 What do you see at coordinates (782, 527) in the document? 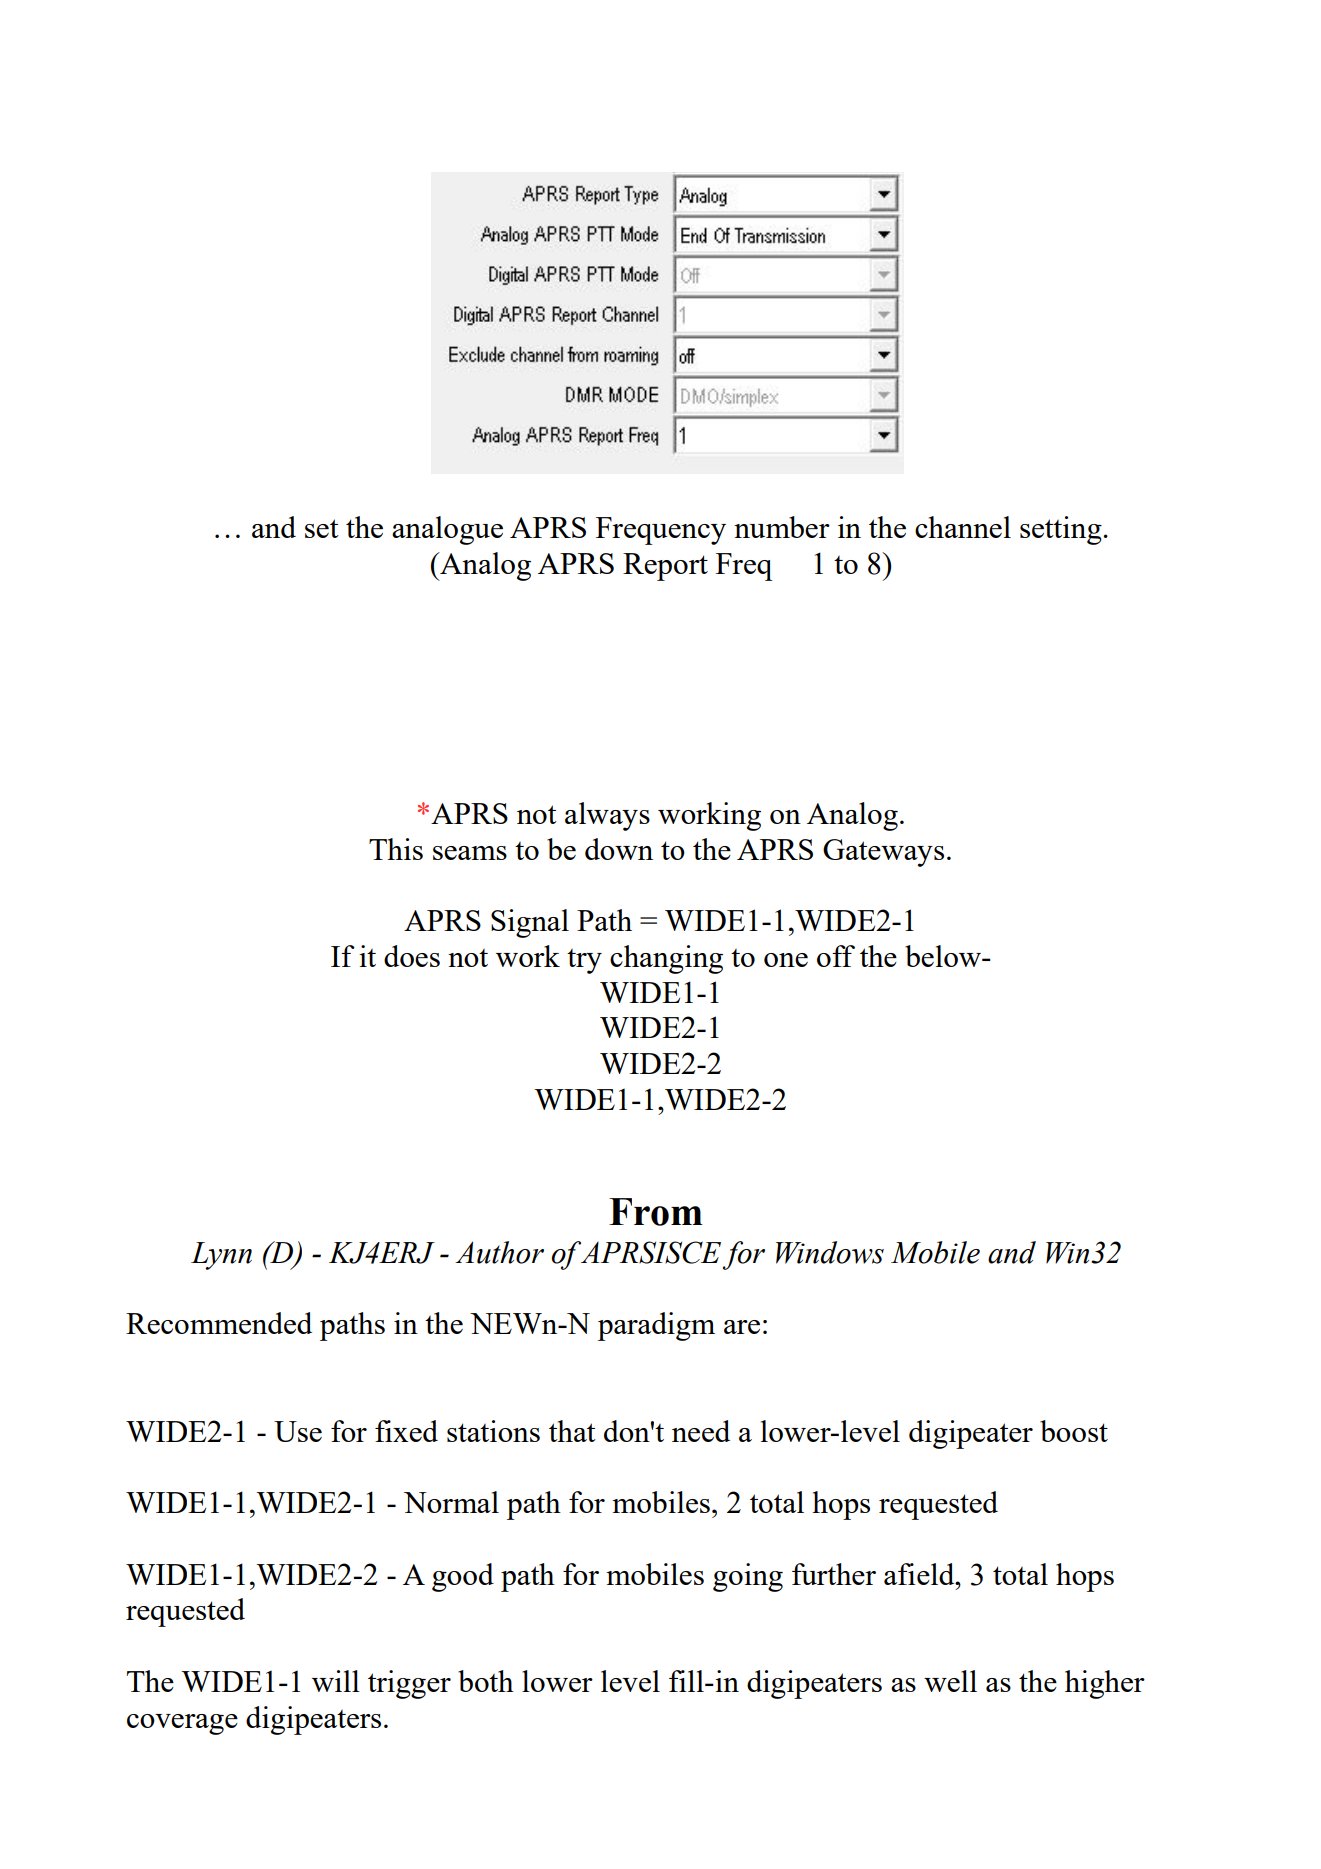
I see `number` at bounding box center [782, 527].
